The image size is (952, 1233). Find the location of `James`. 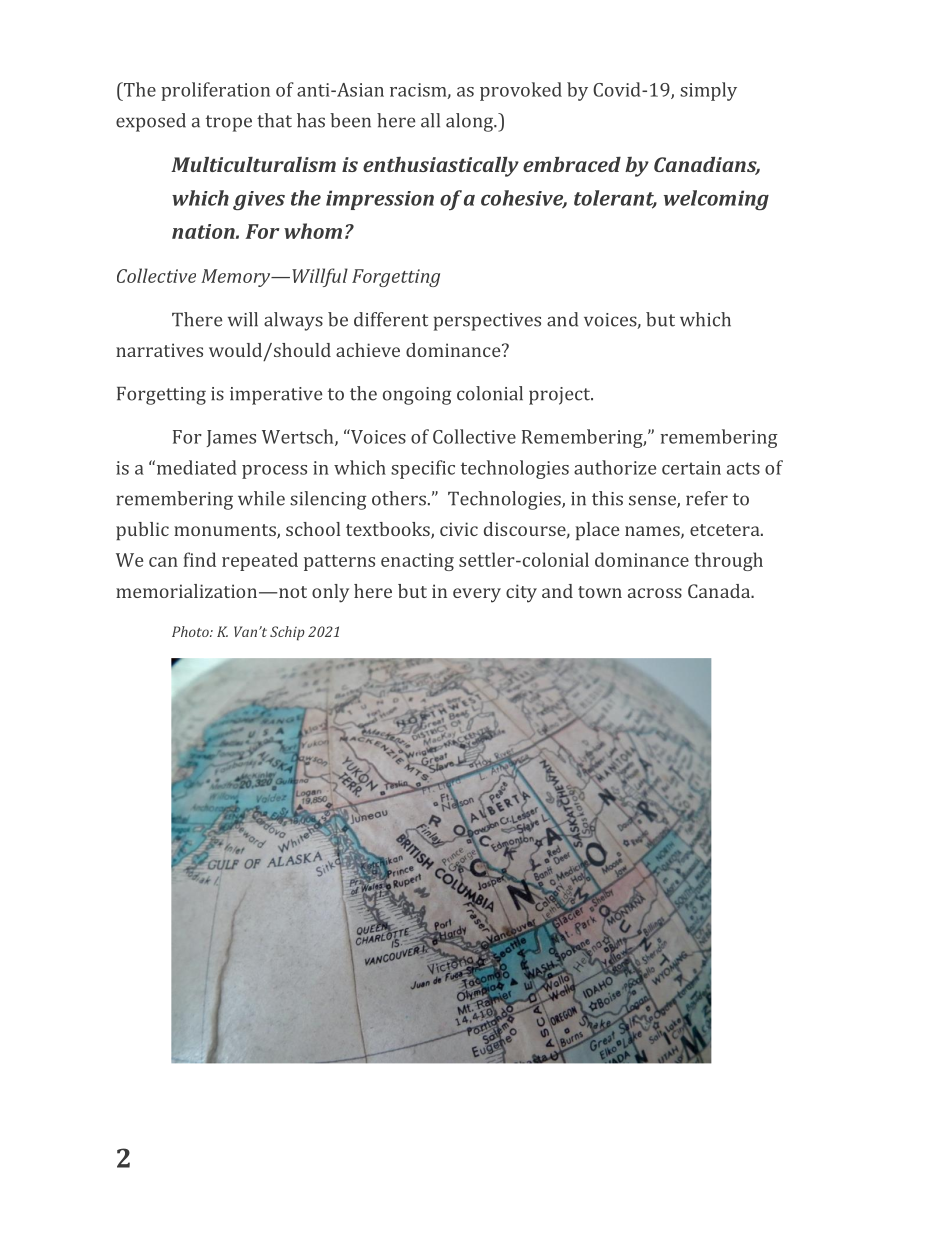

James is located at coordinates (231, 438).
